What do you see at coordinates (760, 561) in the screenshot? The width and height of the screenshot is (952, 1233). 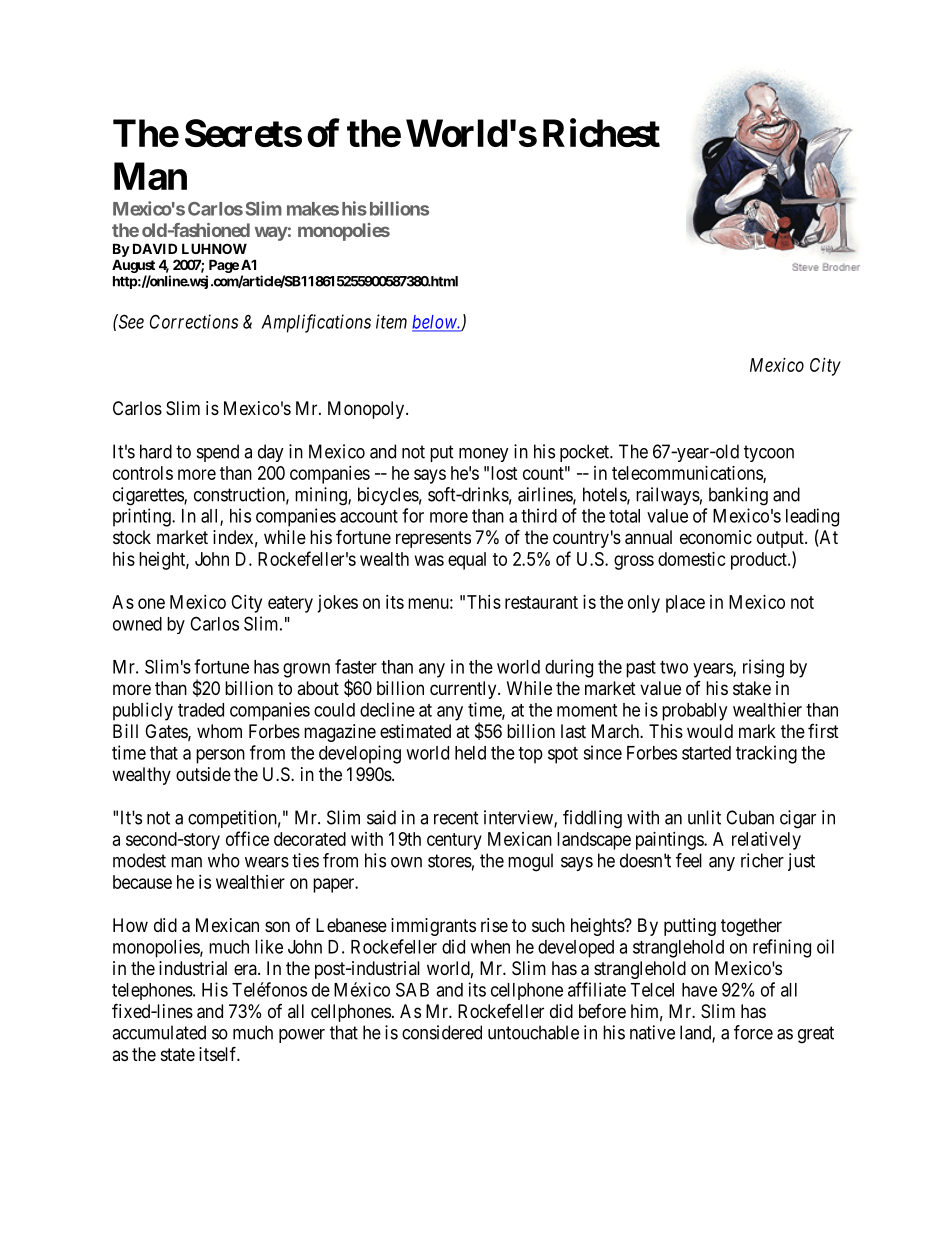 I see `product` at bounding box center [760, 561].
